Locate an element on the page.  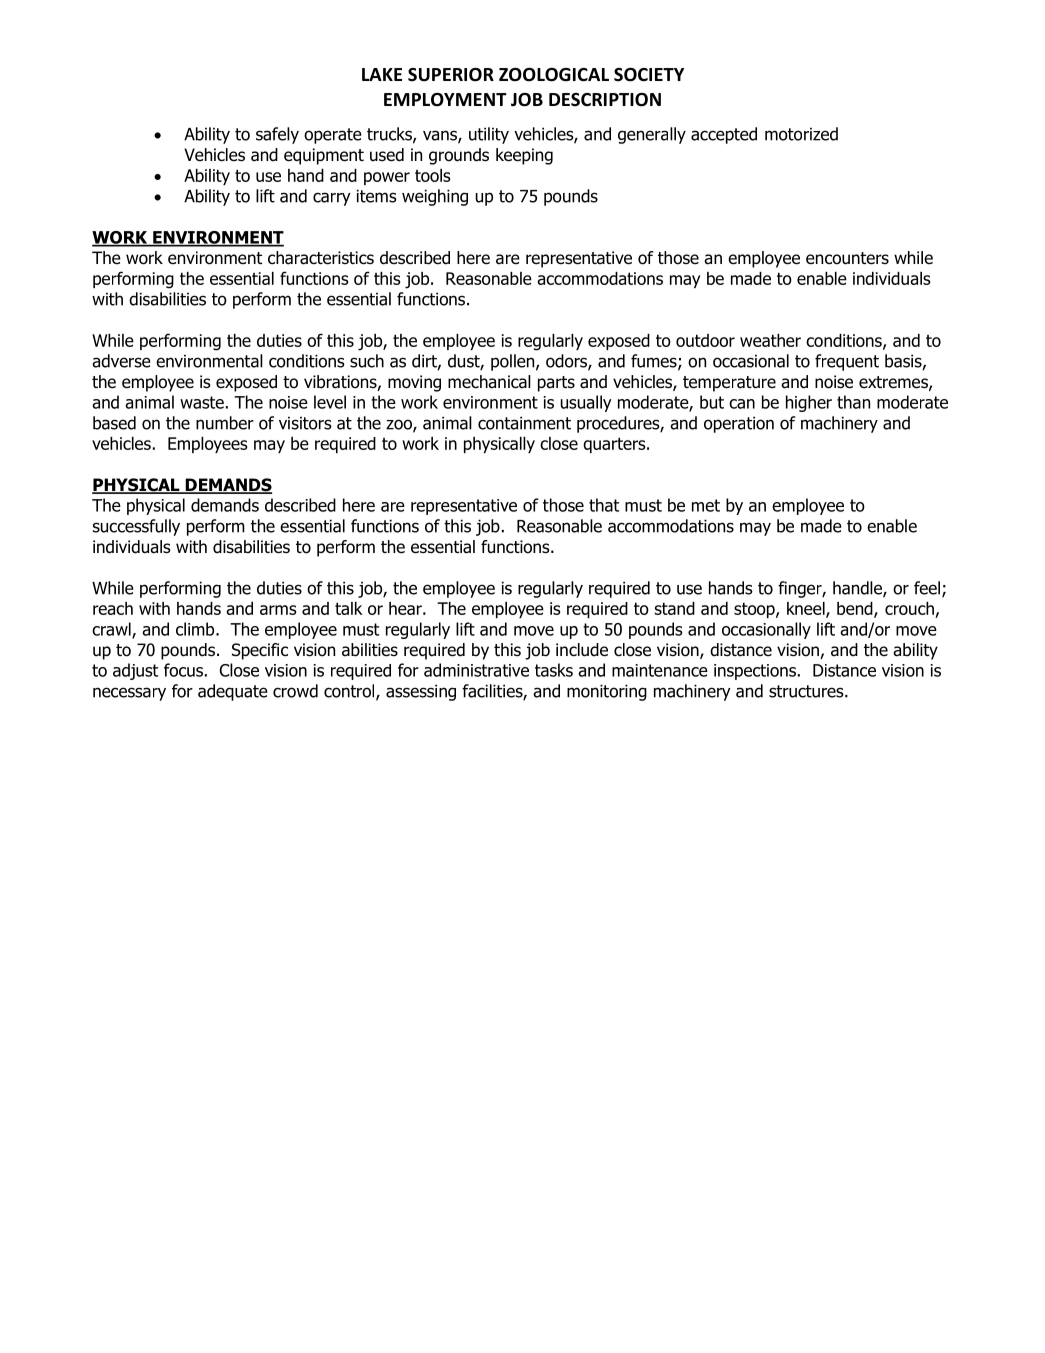
structures is located at coordinates (807, 691).
